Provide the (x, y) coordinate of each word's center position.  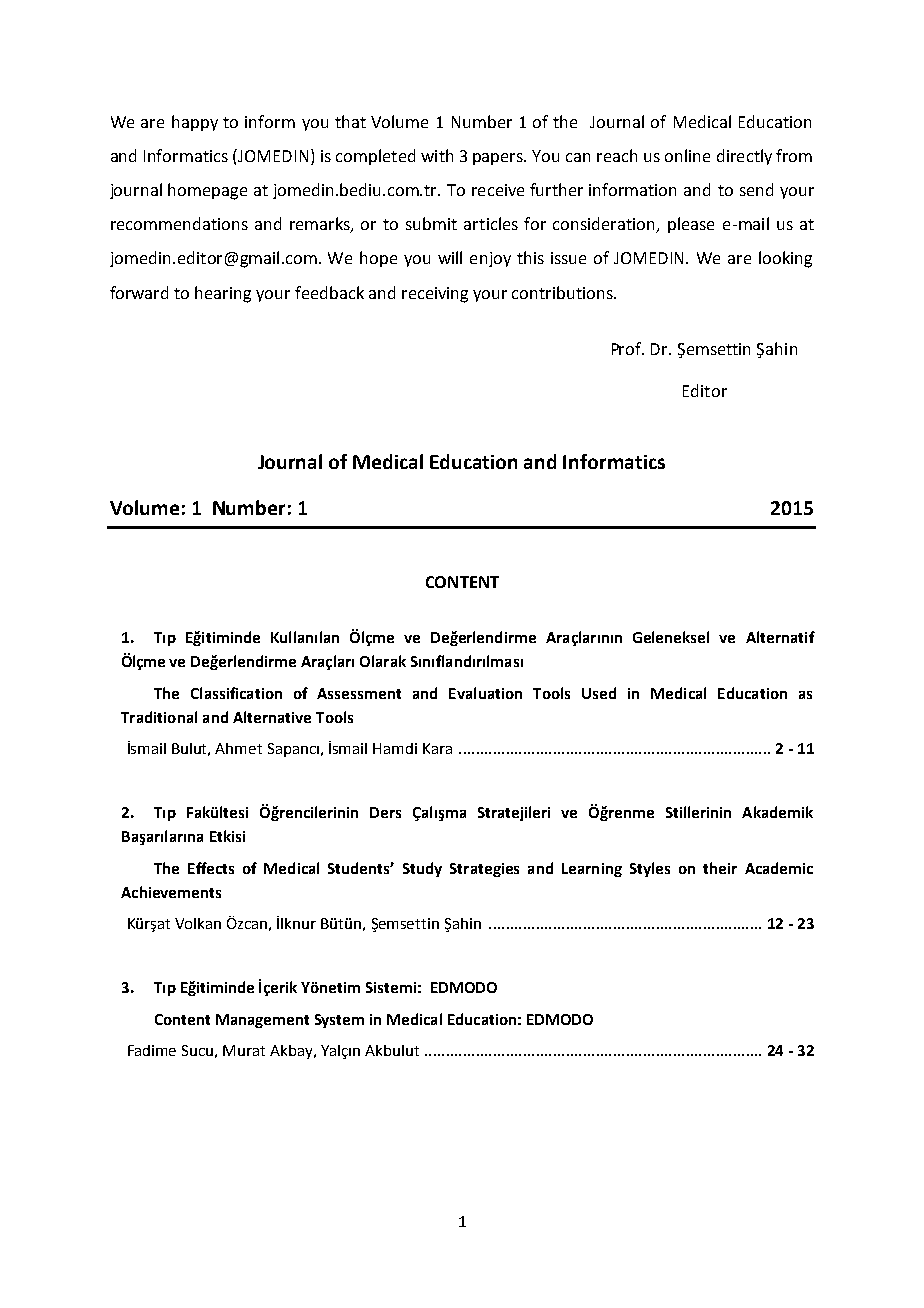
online (687, 155)
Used (599, 693)
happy (195, 123)
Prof (628, 348)
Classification (236, 693)
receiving (435, 295)
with (437, 155)
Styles (650, 869)
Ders (385, 812)
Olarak (383, 661)
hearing (223, 294)
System (339, 1021)
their (720, 868)
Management (262, 1021)
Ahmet (238, 748)
